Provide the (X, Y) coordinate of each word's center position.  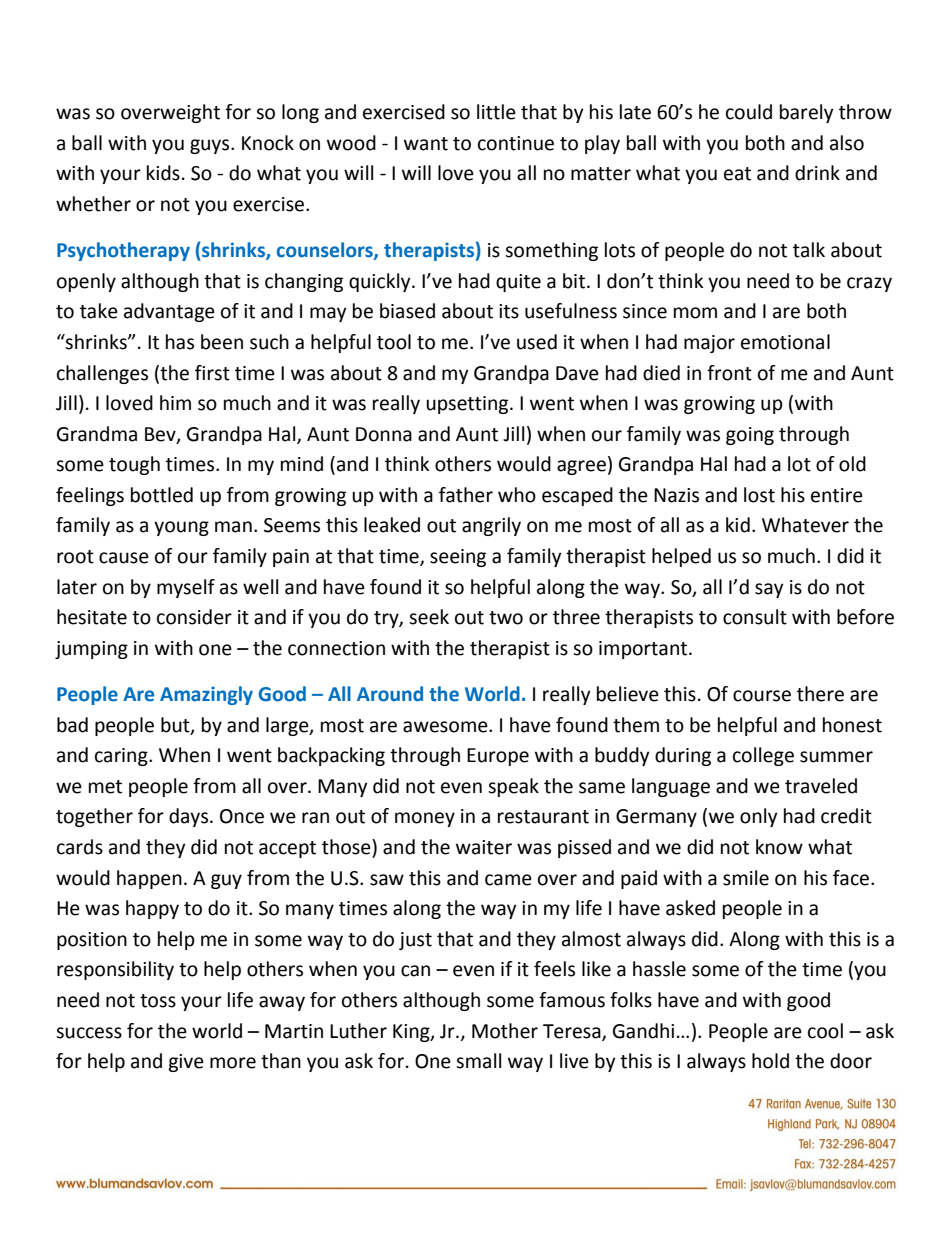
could (749, 112)
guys (211, 146)
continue (516, 143)
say (769, 590)
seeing (458, 558)
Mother (505, 1031)
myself (186, 588)
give (186, 1063)
